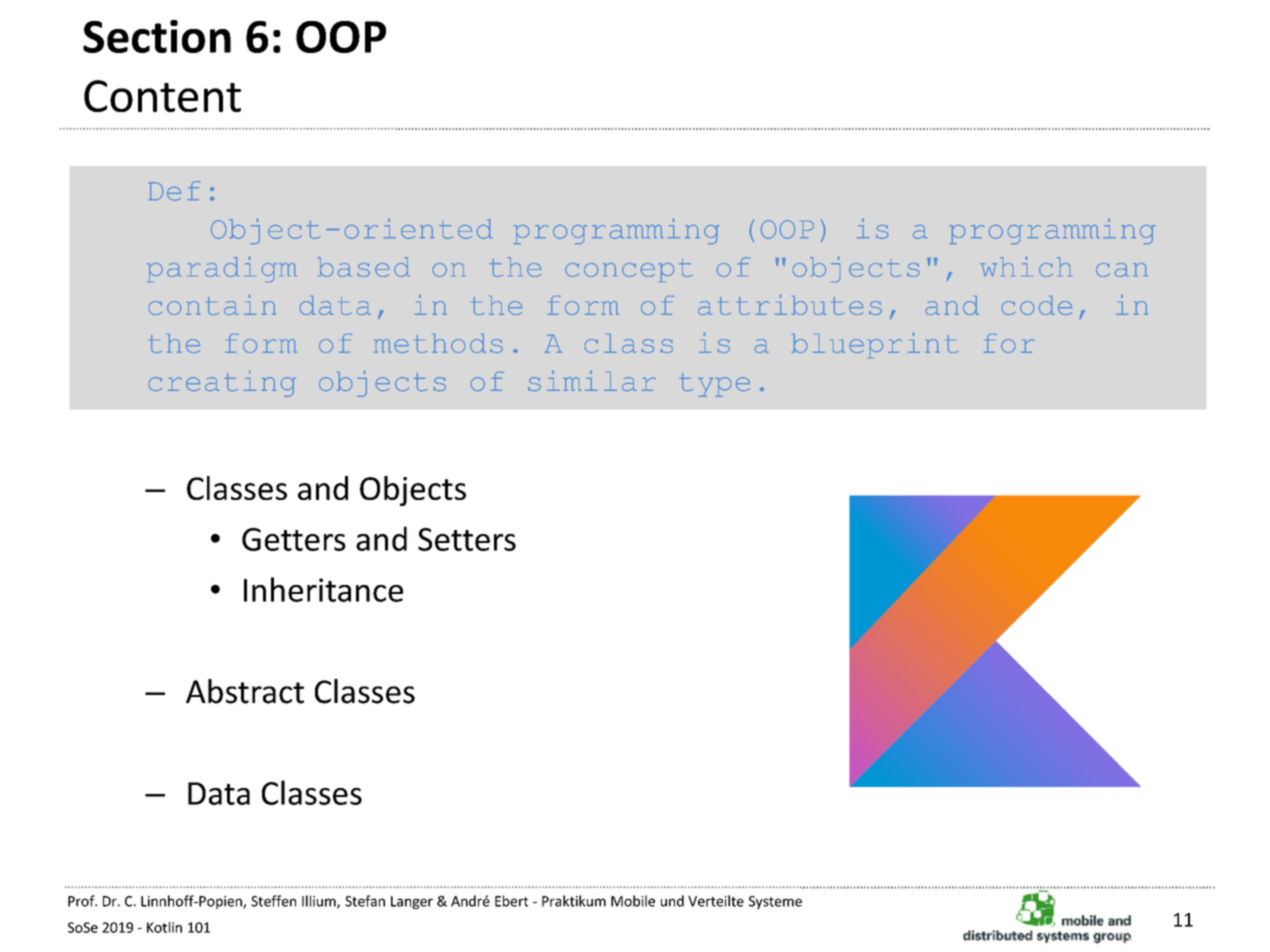 The image size is (1270, 952). Describe the element at coordinates (790, 305) in the image. I see `attributes` at that location.
